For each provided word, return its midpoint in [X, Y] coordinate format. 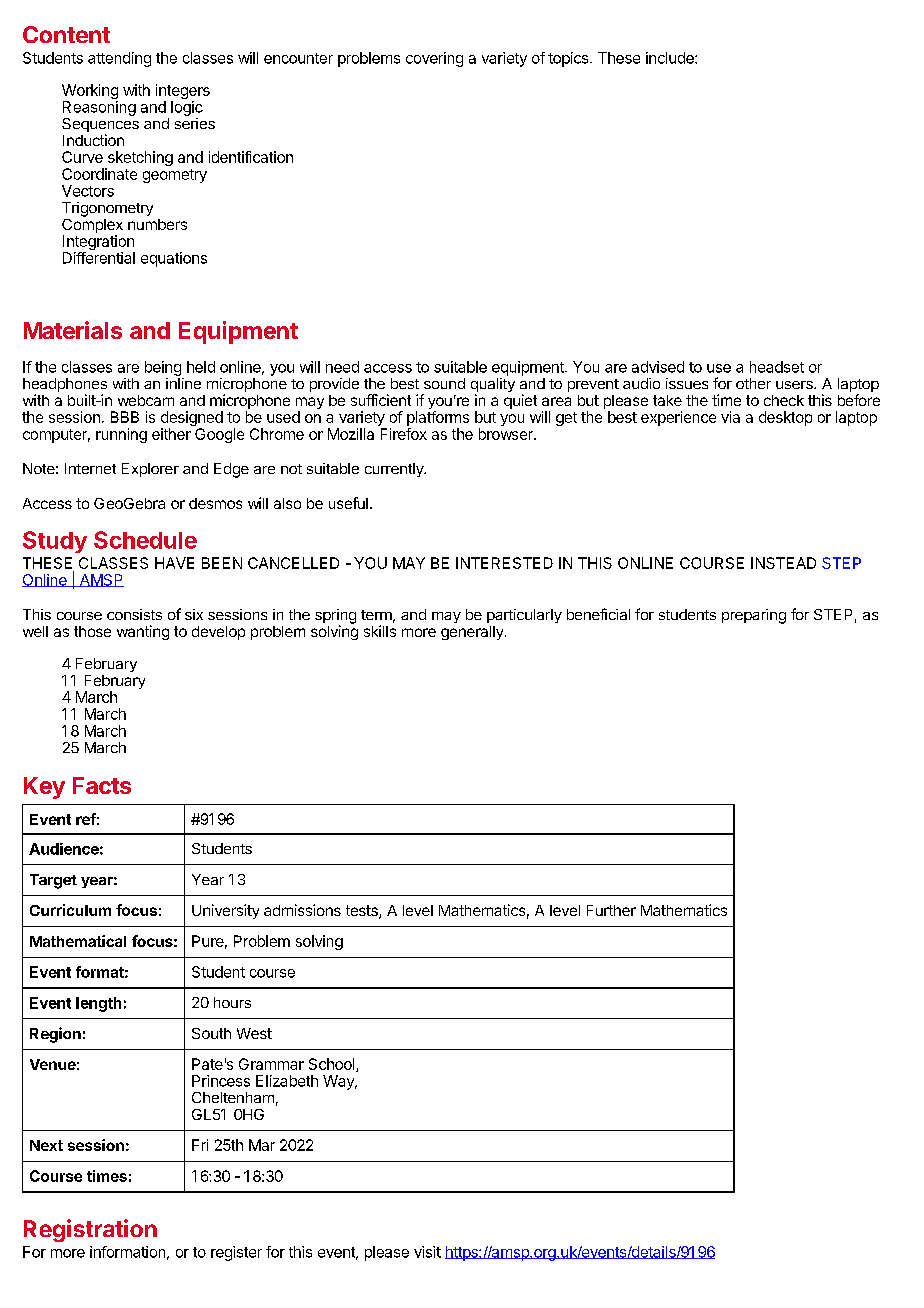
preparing [754, 616]
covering [434, 59]
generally [473, 633]
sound [444, 383]
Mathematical [78, 941]
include [671, 58]
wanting [143, 632]
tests [363, 912]
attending [119, 59]
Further [611, 910]
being [163, 368]
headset [777, 367]
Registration [90, 1230]
